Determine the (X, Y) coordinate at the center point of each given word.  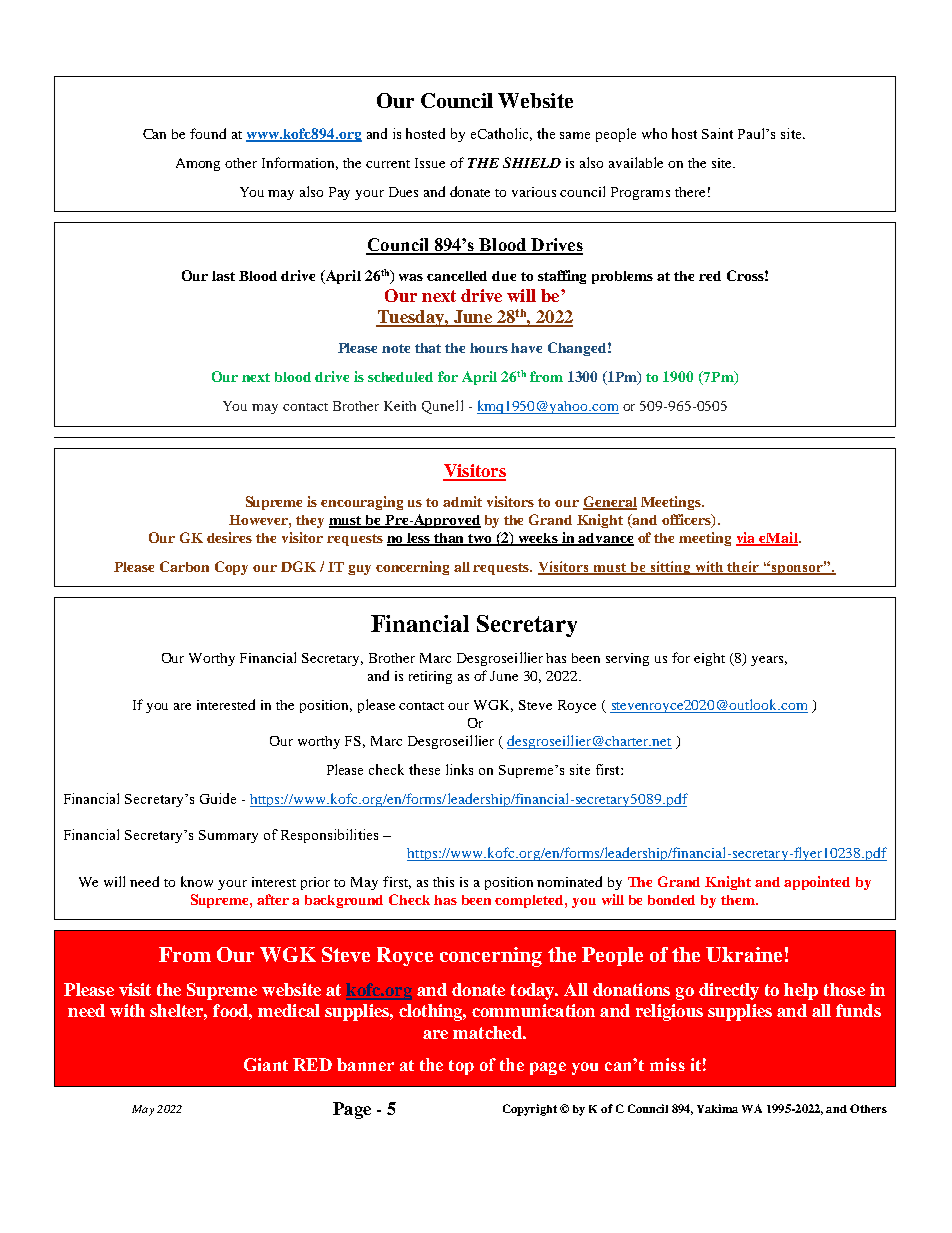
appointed (817, 883)
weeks (539, 539)
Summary (228, 836)
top (461, 1067)
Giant (266, 1064)
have (526, 348)
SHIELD (532, 162)
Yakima (717, 1108)
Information (300, 163)
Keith (400, 406)
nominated (569, 881)
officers (687, 521)
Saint (717, 133)
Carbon (184, 566)
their (744, 567)
